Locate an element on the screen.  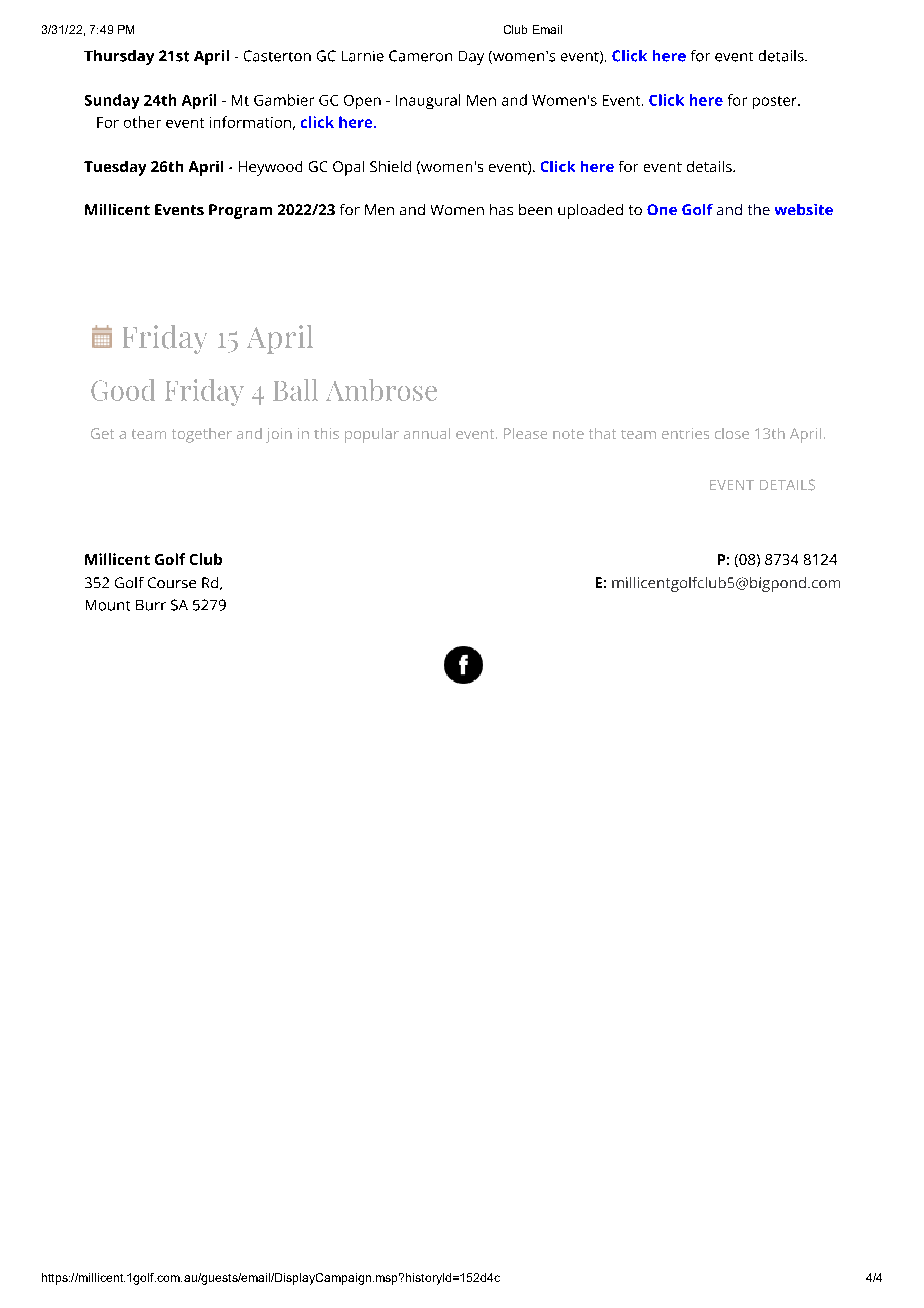
Cameron is located at coordinates (420, 56).
